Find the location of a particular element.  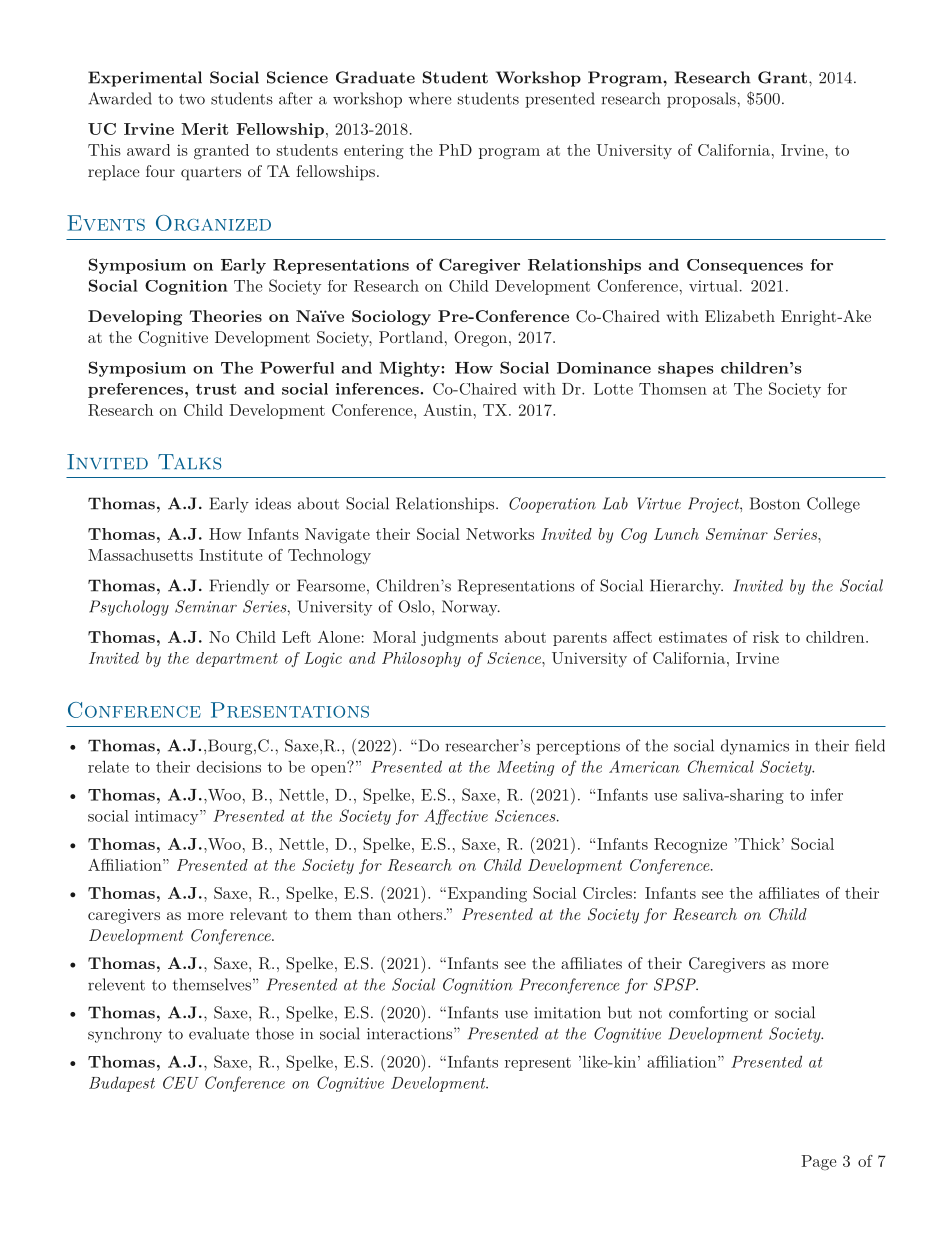

Norway is located at coordinates (471, 608).
